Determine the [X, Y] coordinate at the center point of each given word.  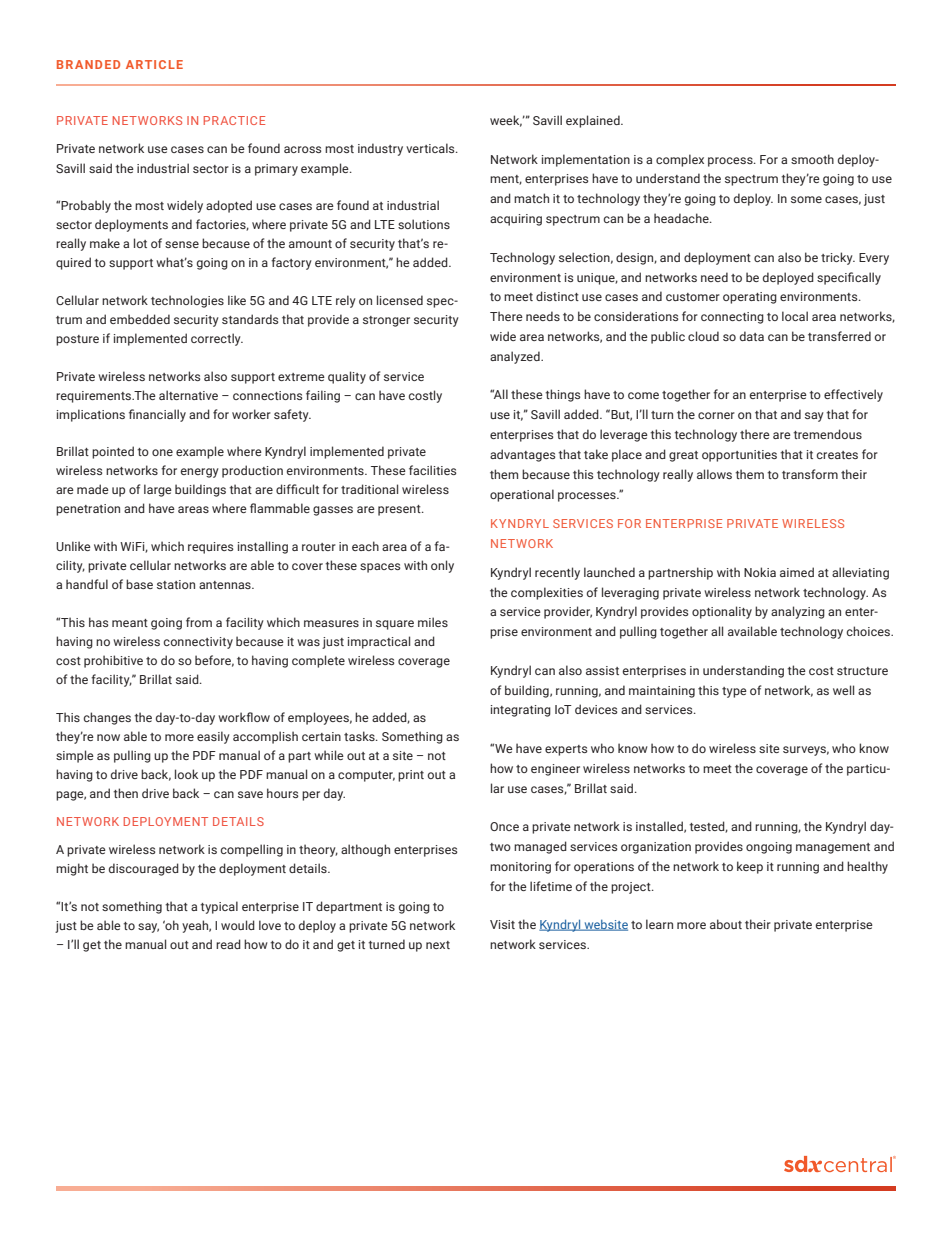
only [442, 566]
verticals [431, 148]
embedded [140, 319]
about [726, 924]
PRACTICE [234, 120]
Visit [502, 924]
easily [213, 737]
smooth [812, 159]
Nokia [760, 572]
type [734, 692]
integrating [521, 711]
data [752, 336]
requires [210, 548]
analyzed [516, 357]
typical [219, 907]
